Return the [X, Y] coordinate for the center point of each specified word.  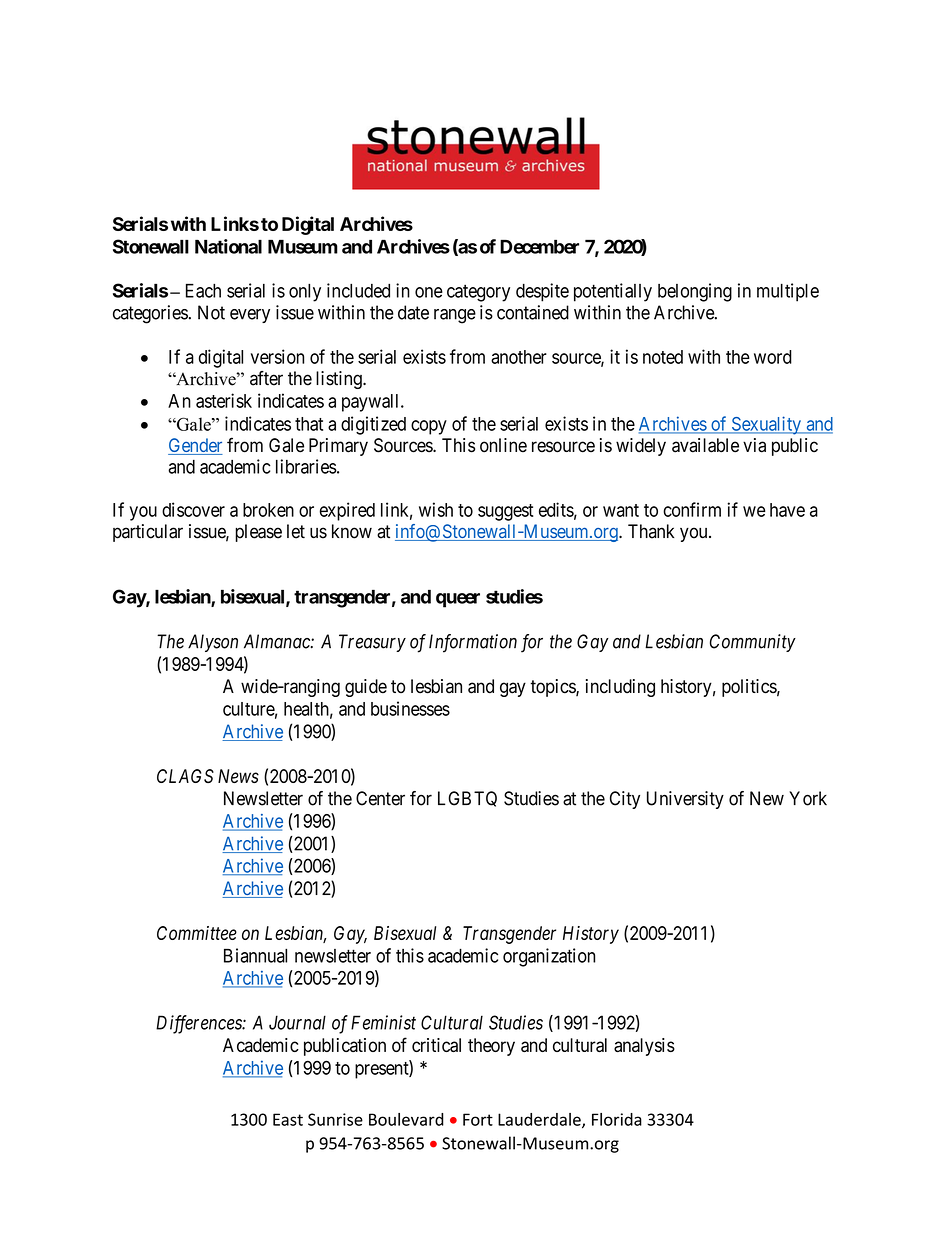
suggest [505, 512]
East [288, 1119]
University [685, 800]
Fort [478, 1119]
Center [380, 798]
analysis [644, 1047]
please [258, 533]
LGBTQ [467, 799]
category [478, 293]
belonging [695, 292]
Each [203, 291]
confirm [692, 509]
